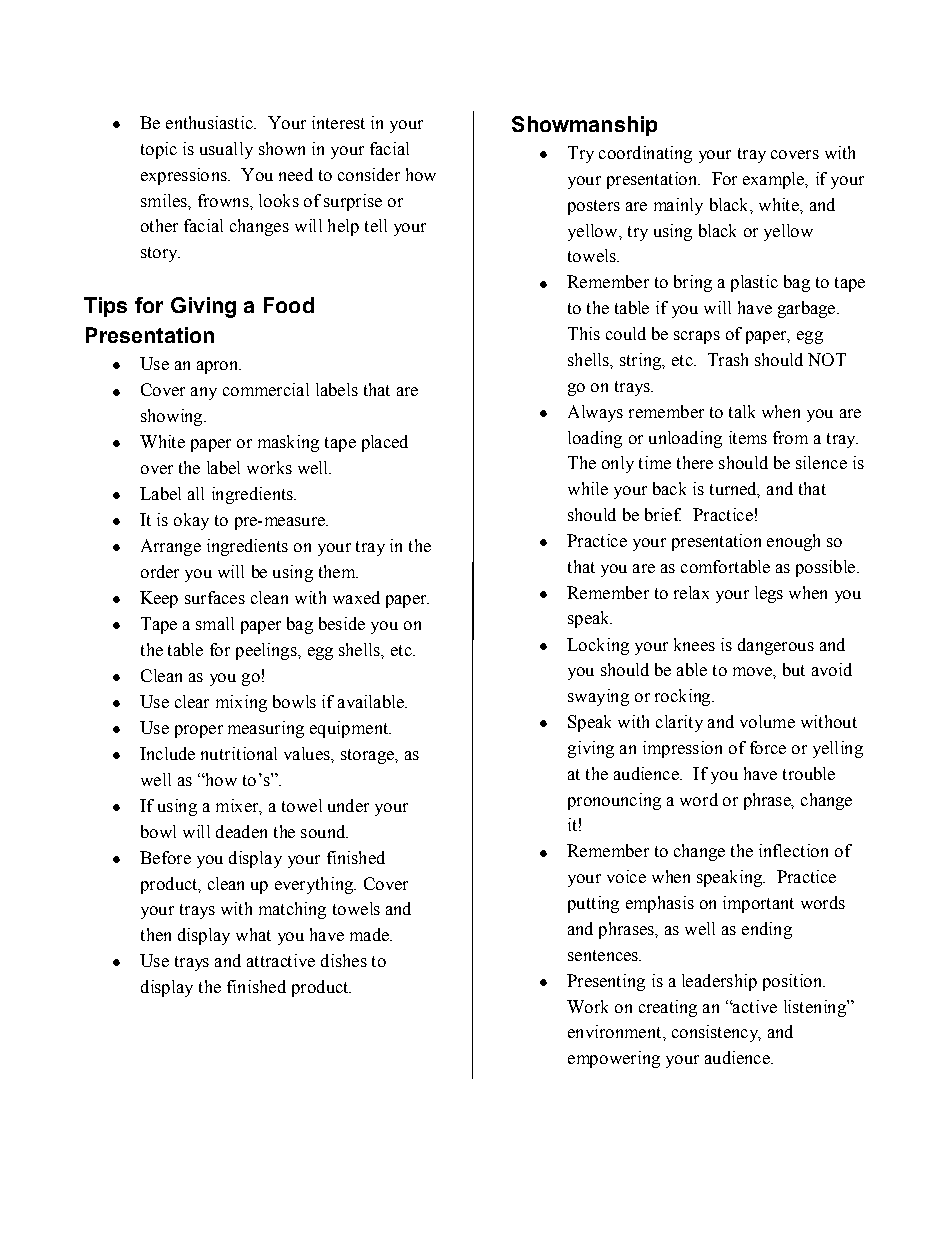 This screenshot has width=952, height=1233. I want to click on consistency, so click(716, 1033).
